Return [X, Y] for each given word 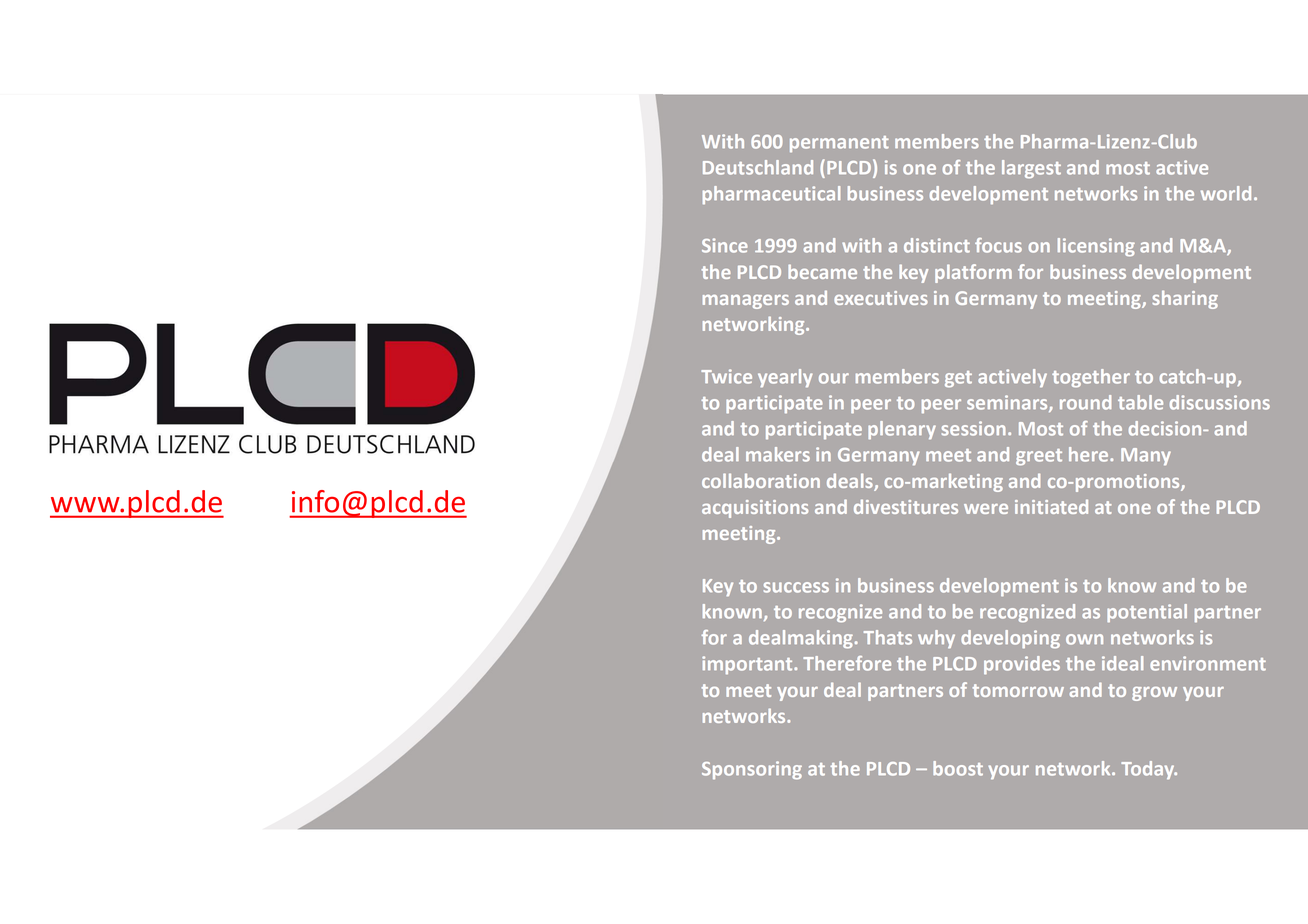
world [1226, 193]
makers [778, 454]
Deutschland [758, 167]
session [974, 428]
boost [958, 768]
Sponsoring [752, 770]
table [1140, 402]
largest [1031, 169]
